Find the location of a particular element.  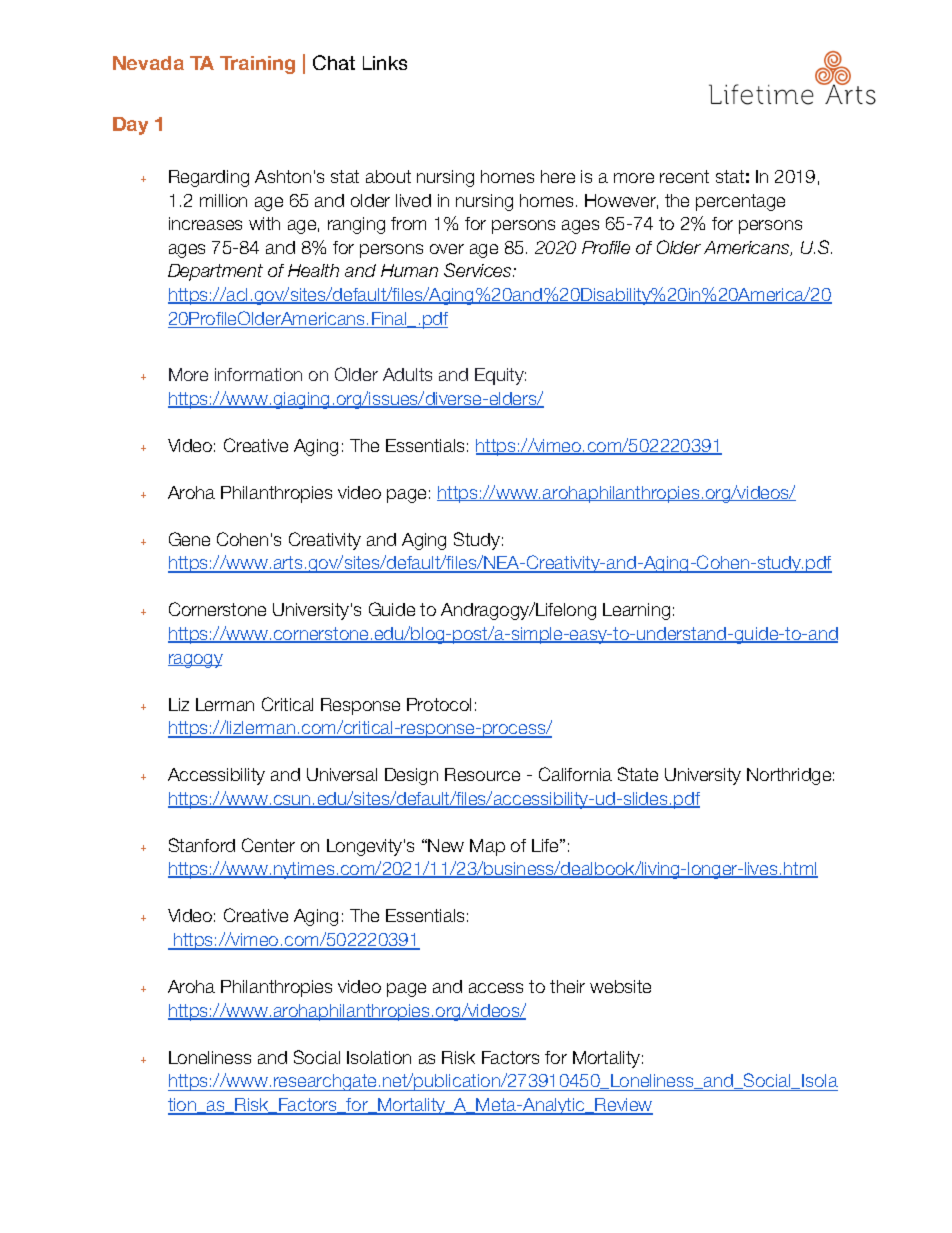

Universal is located at coordinates (342, 774).
